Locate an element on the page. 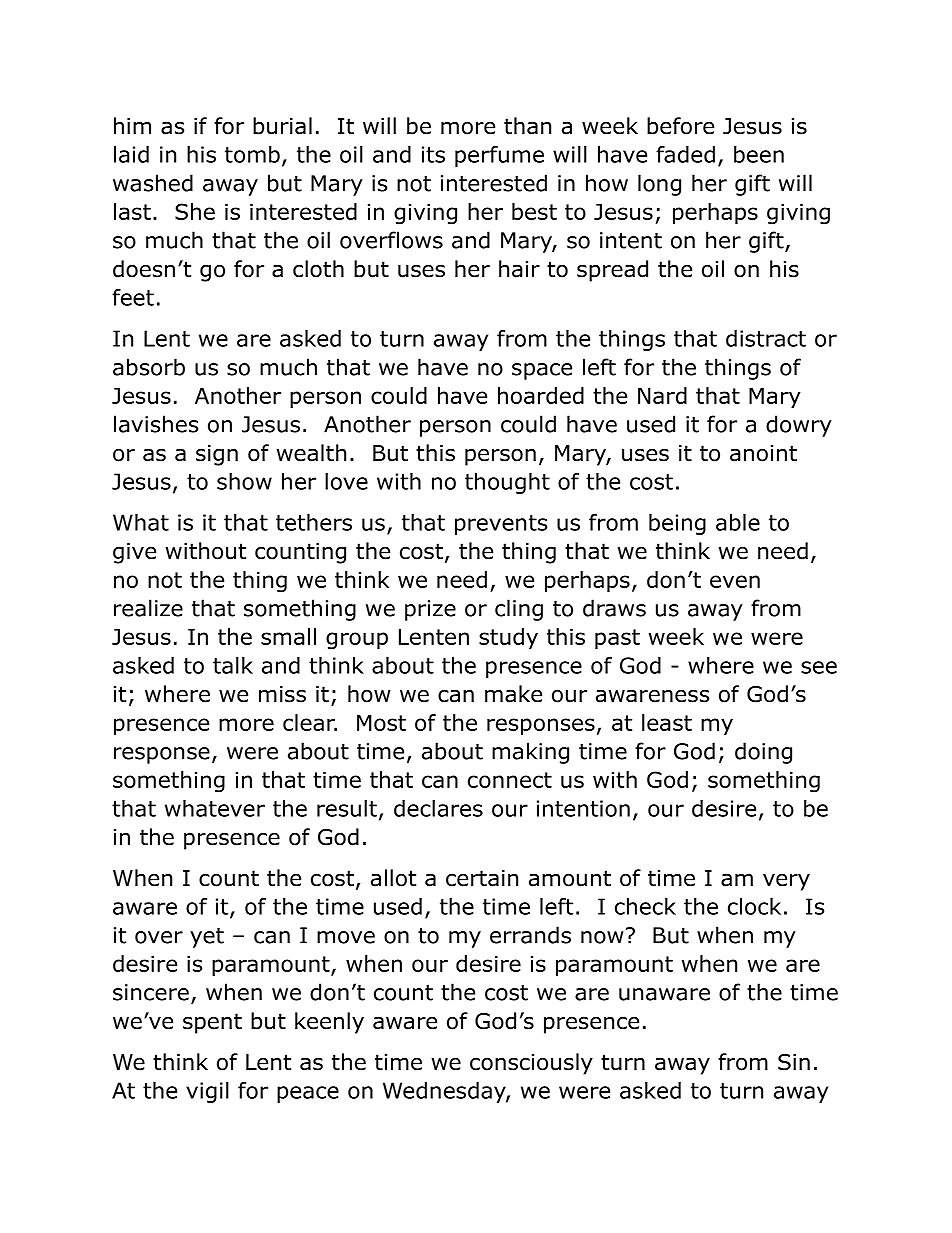 This document has height=1233, width=952. now is located at coordinates (602, 937).
